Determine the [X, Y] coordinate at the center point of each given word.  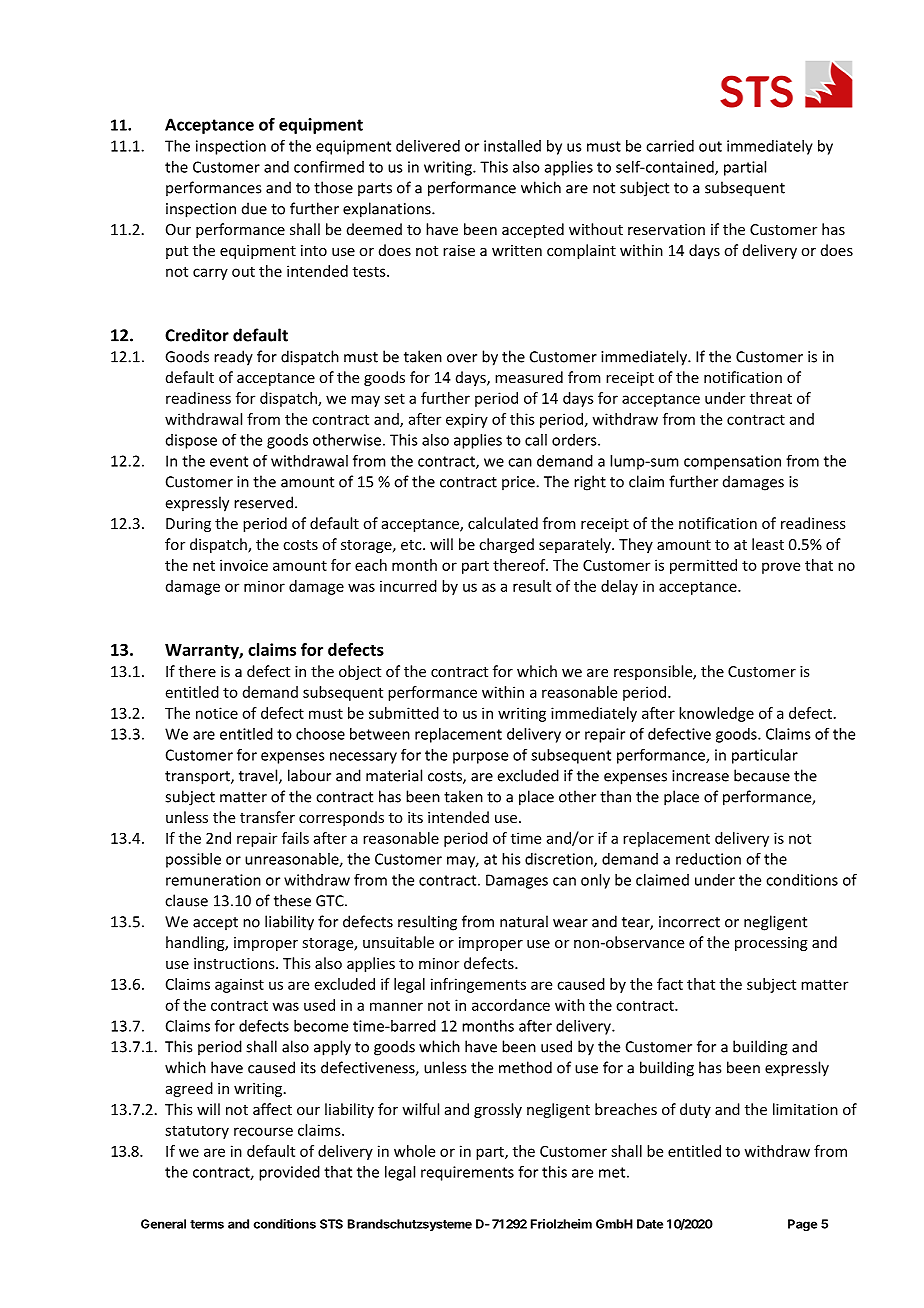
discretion [560, 860]
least [768, 544]
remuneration [213, 880]
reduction [708, 859]
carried [670, 146]
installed [512, 146]
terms [207, 1224]
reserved [263, 502]
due [254, 208]
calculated [503, 523]
